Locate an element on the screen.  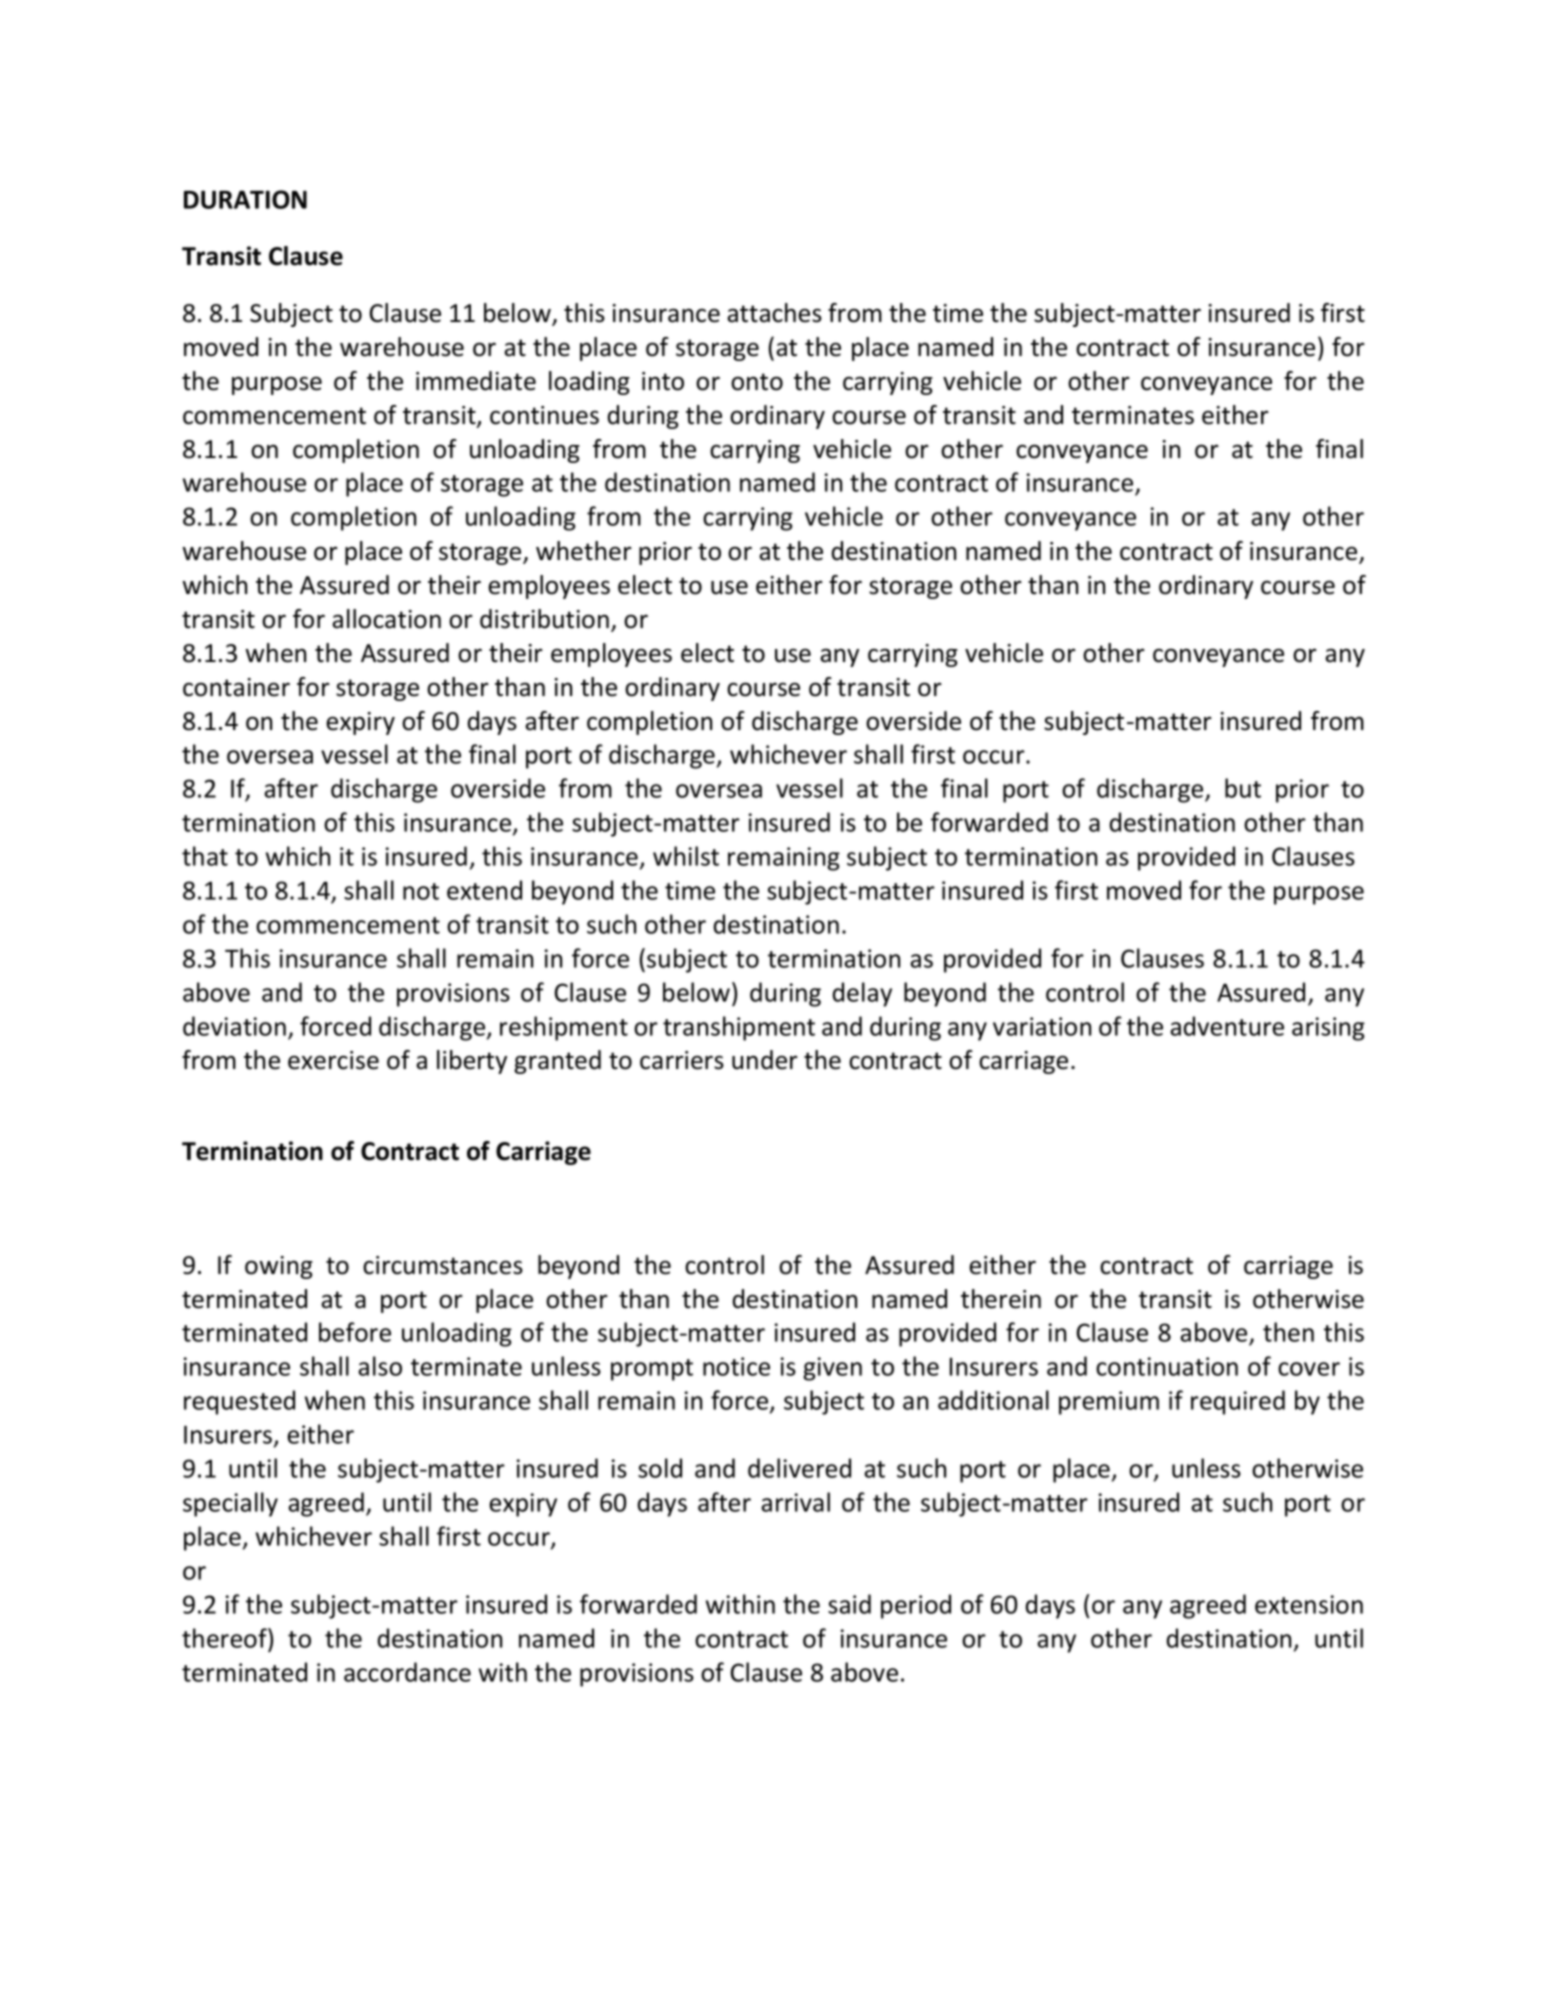
before is located at coordinates (355, 1332).
